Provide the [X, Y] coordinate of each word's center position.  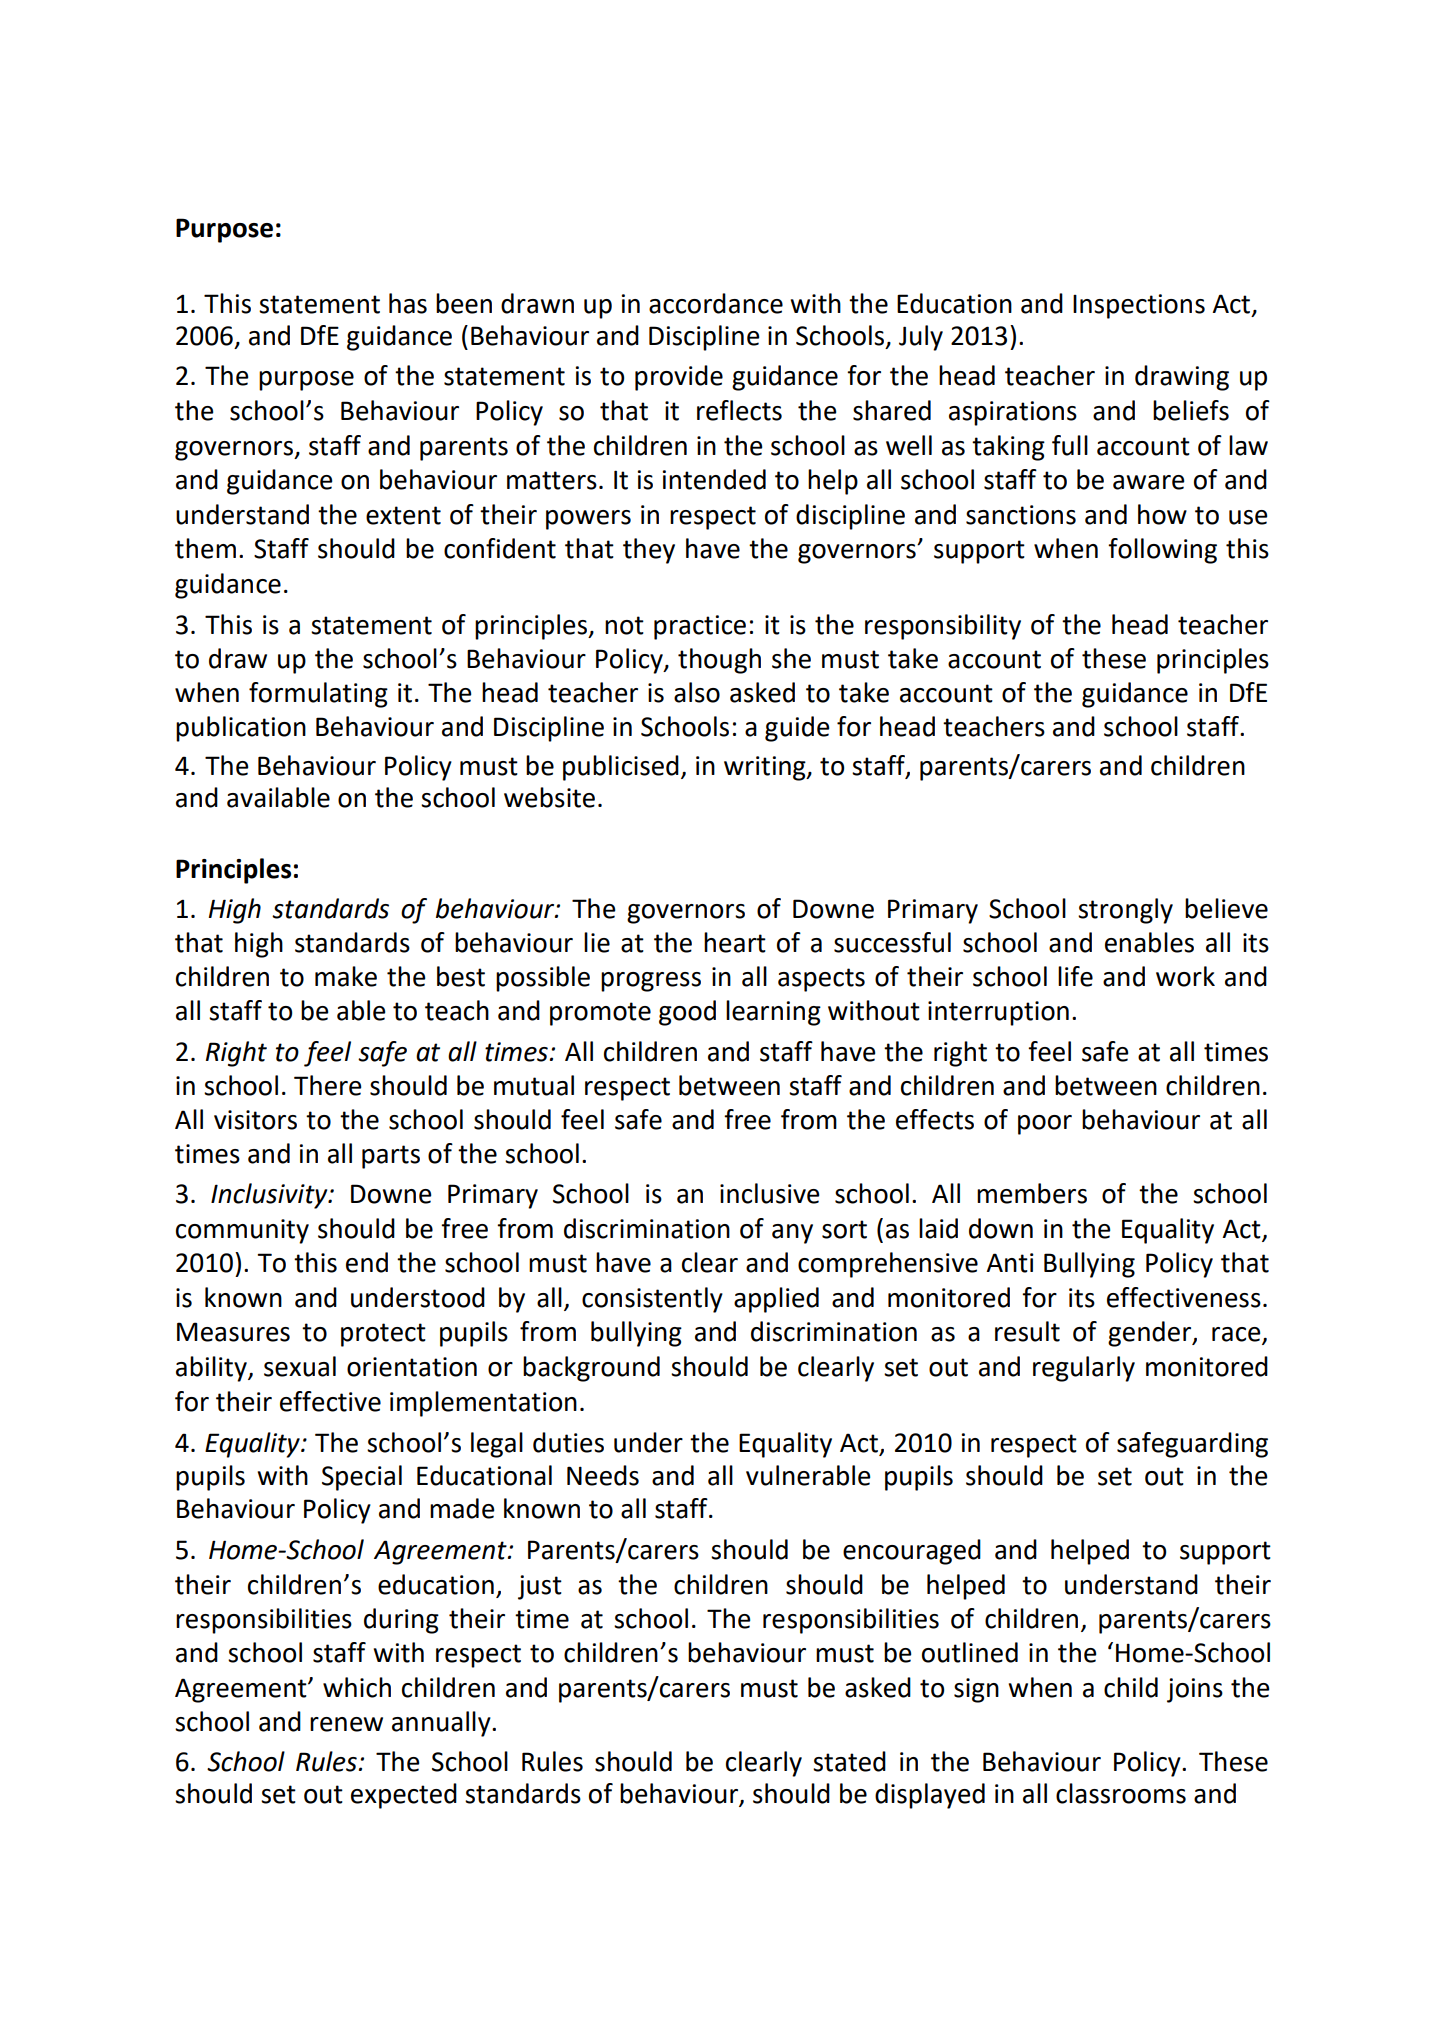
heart [735, 942]
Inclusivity [270, 1196]
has [408, 303]
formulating [318, 695]
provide [679, 378]
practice [700, 627]
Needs [603, 1475]
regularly [1084, 1369]
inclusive [770, 1193]
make [346, 976]
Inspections [1139, 306]
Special [362, 1478]
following [1162, 551]
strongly [1125, 911]
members [1032, 1193]
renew [346, 1724]
